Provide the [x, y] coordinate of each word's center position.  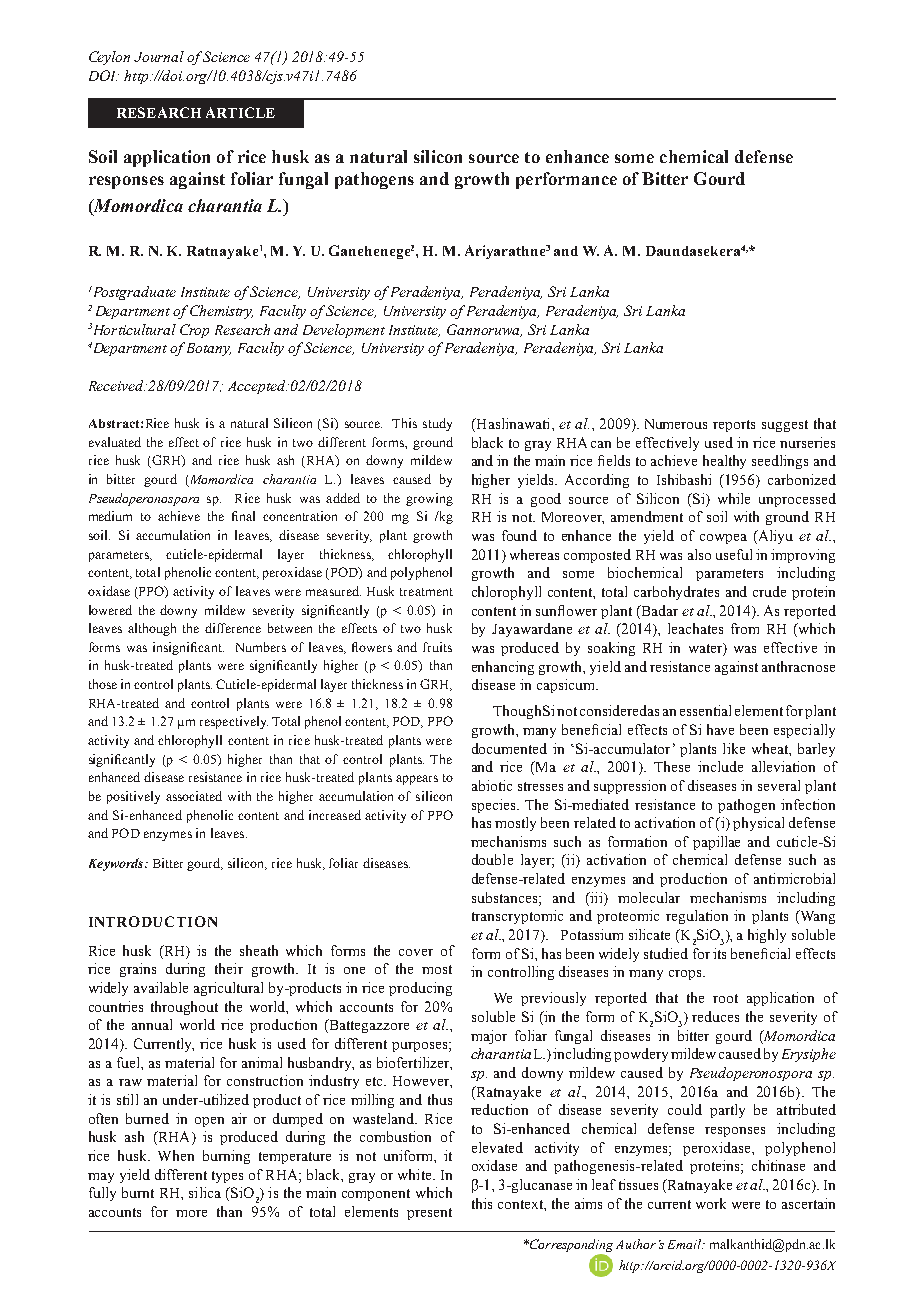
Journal [159, 56]
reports [734, 426]
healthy [724, 462]
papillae [716, 843]
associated [194, 796]
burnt [138, 1192]
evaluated [115, 442]
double [492, 859]
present [429, 1214]
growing [429, 499]
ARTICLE [240, 112]
